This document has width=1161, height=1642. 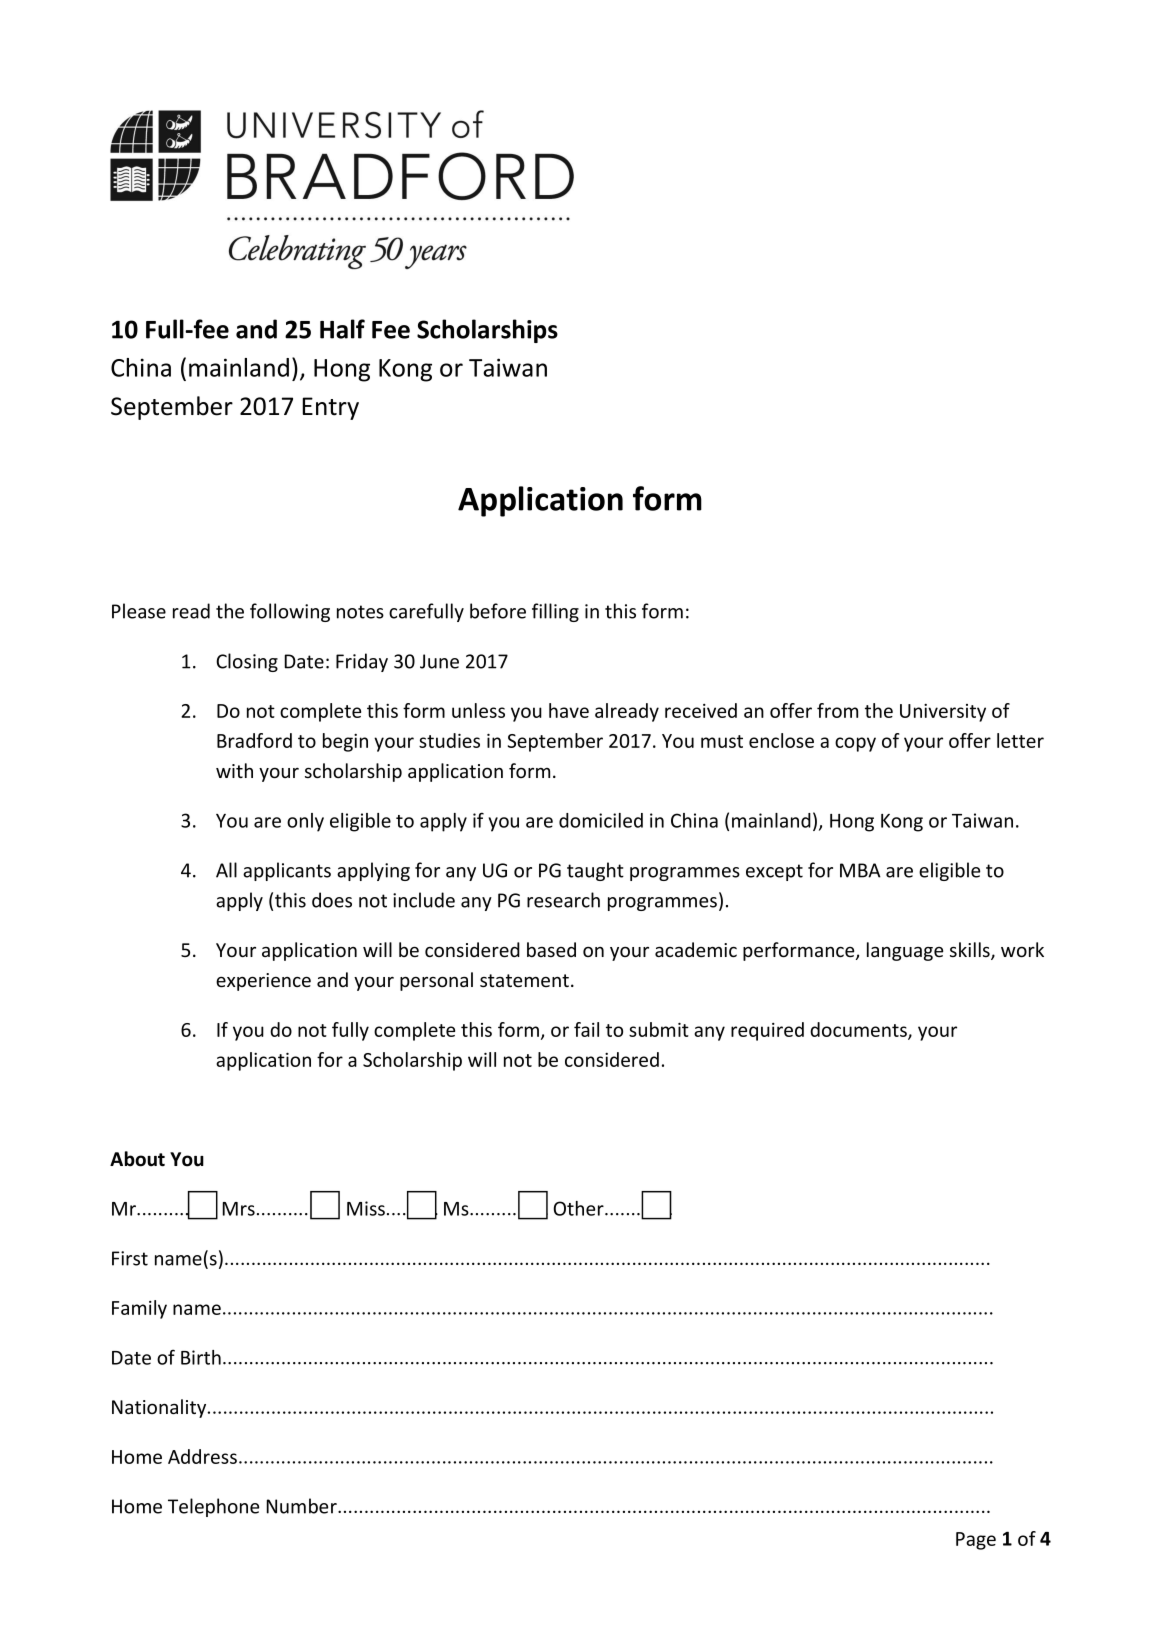 What do you see at coordinates (859, 1031) in the document?
I see `documents` at bounding box center [859, 1031].
